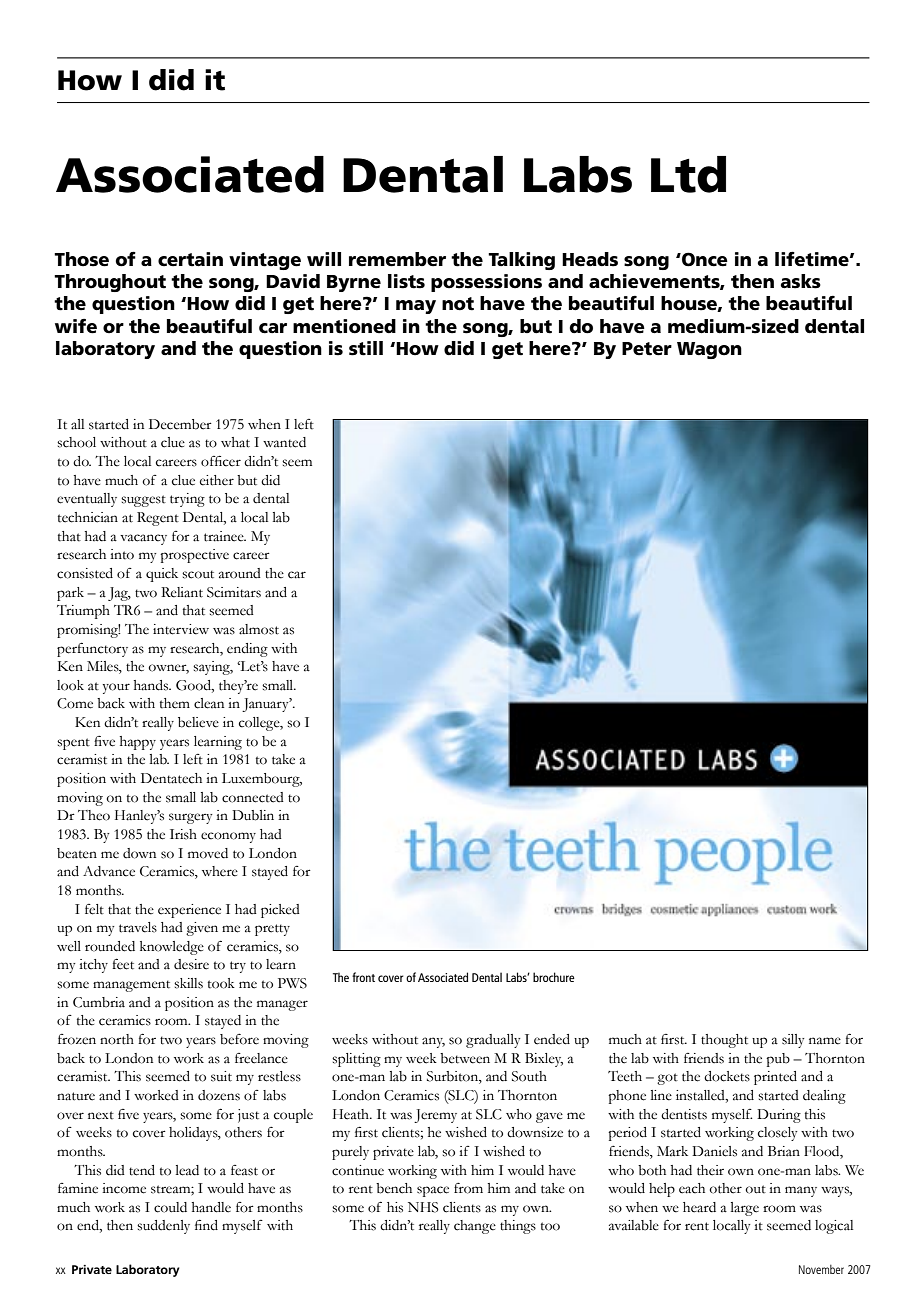 Image resolution: width=924 pixels, height=1308 pixels. Describe the element at coordinates (175, 703) in the screenshot. I see `them` at that location.
